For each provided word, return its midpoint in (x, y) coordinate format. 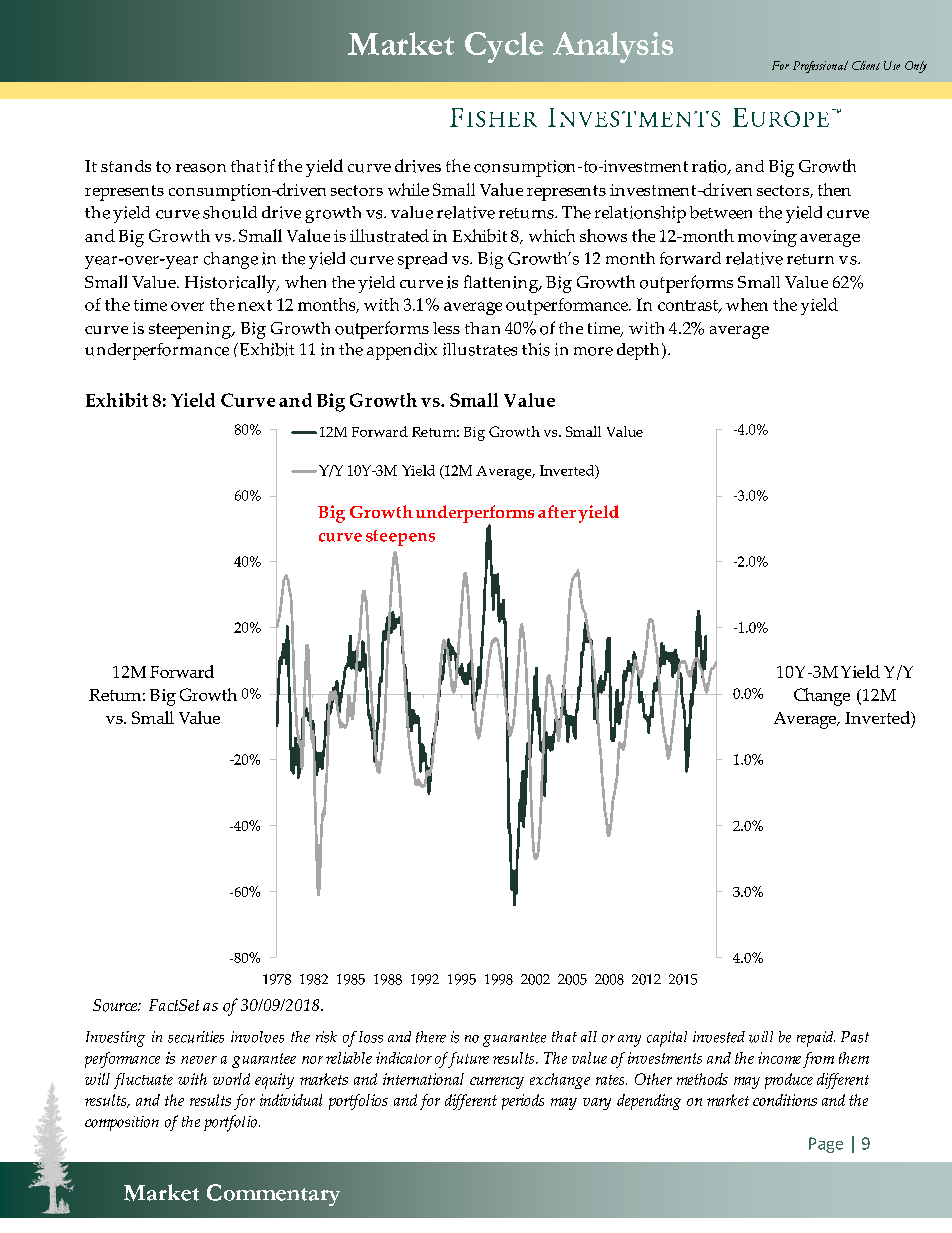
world (231, 1079)
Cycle (504, 47)
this (536, 349)
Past (855, 1037)
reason (201, 168)
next (255, 305)
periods (523, 1102)
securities (196, 1037)
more (593, 351)
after (557, 511)
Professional (820, 67)
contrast (689, 306)
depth (638, 351)
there (431, 1037)
